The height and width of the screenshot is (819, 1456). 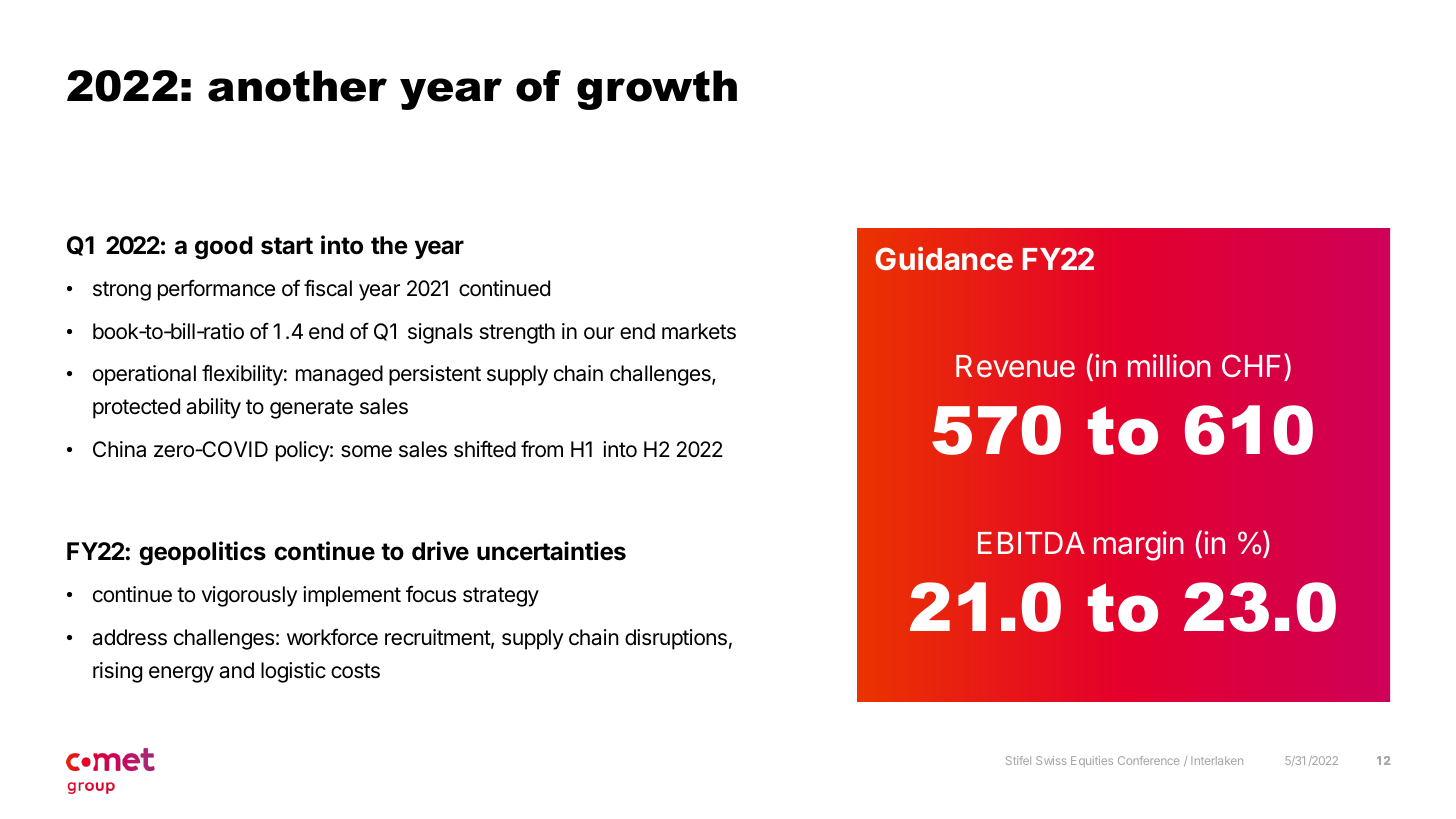 I want to click on growth, so click(x=657, y=90).
